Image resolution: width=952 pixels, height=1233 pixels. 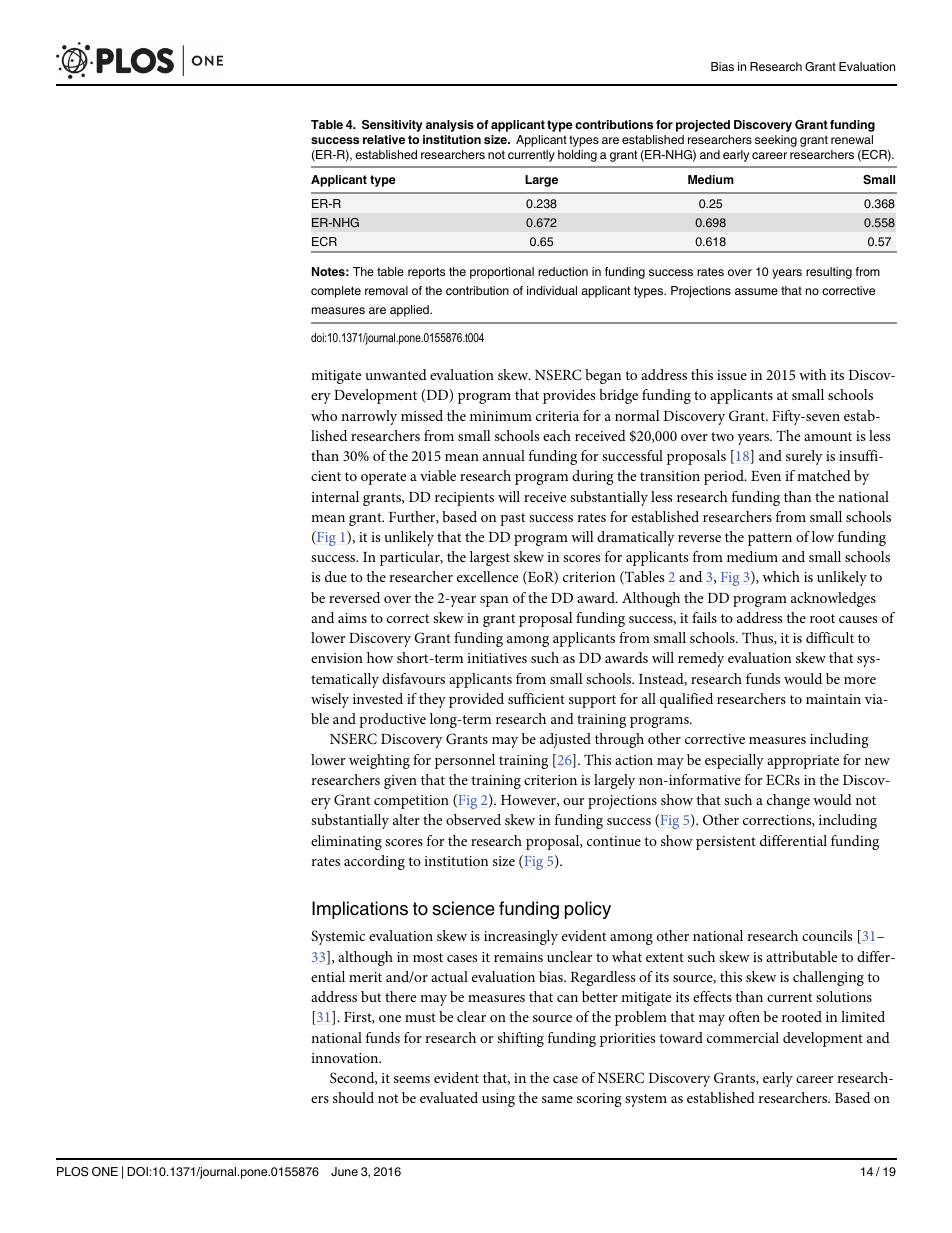 I want to click on relative, so click(x=384, y=139).
